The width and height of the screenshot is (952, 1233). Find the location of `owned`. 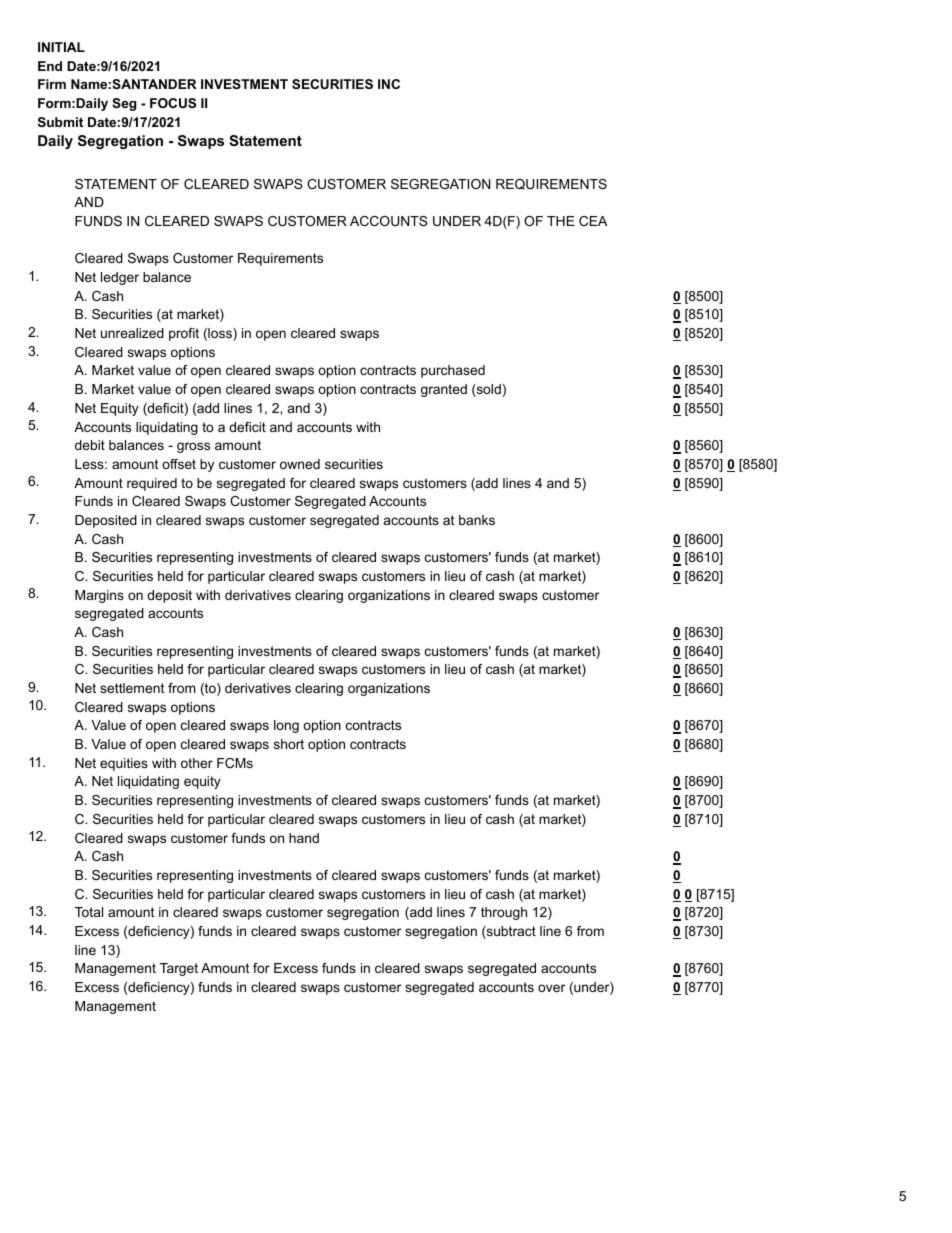

owned is located at coordinates (300, 464).
